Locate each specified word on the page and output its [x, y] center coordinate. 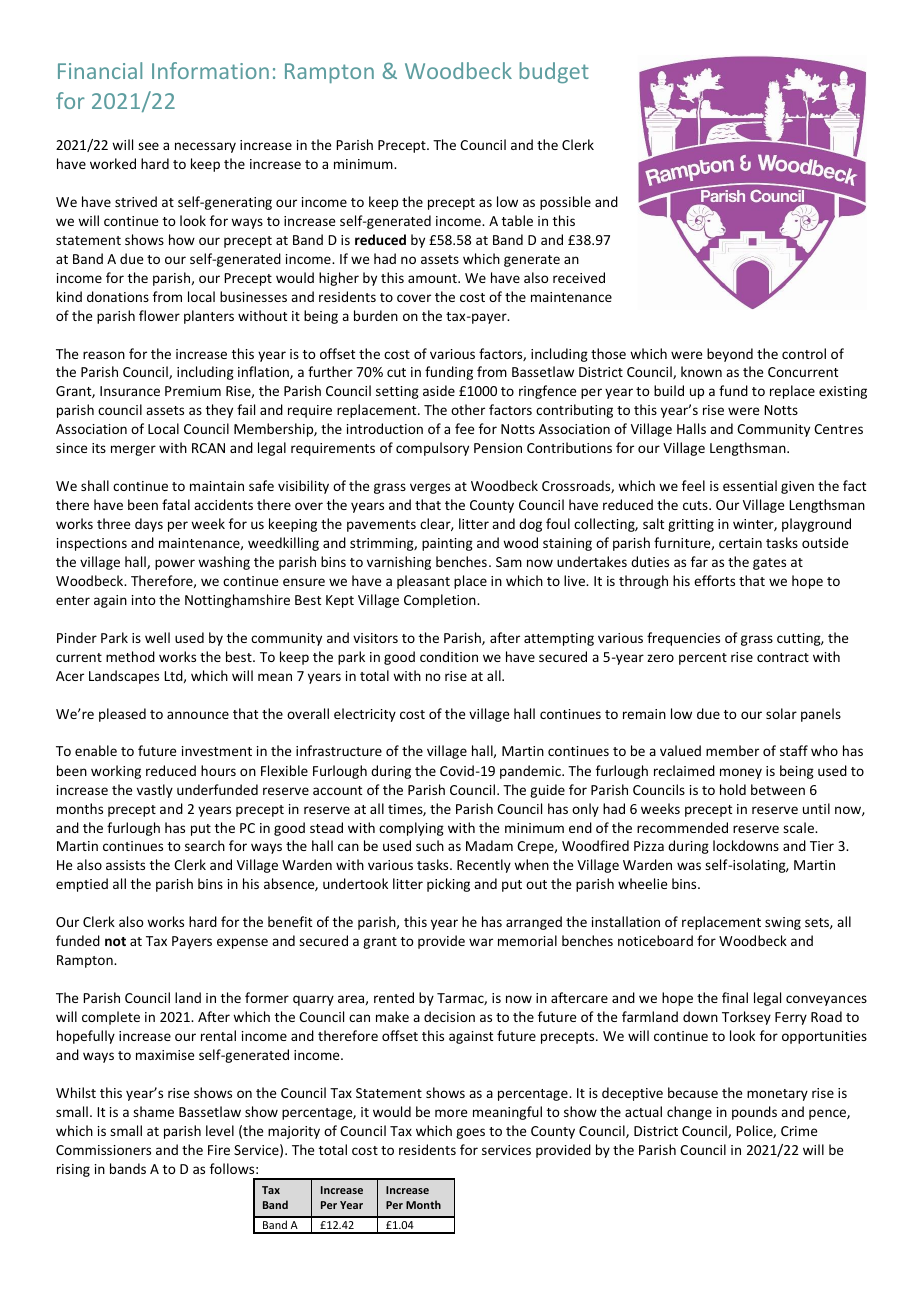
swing [783, 923]
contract [783, 657]
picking [448, 885]
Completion [441, 601]
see [148, 146]
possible [565, 203]
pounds [754, 1113]
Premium [193, 391]
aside [439, 390]
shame [153, 1111]
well [157, 637]
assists [125, 865]
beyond [730, 355]
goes [470, 1133]
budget [554, 73]
